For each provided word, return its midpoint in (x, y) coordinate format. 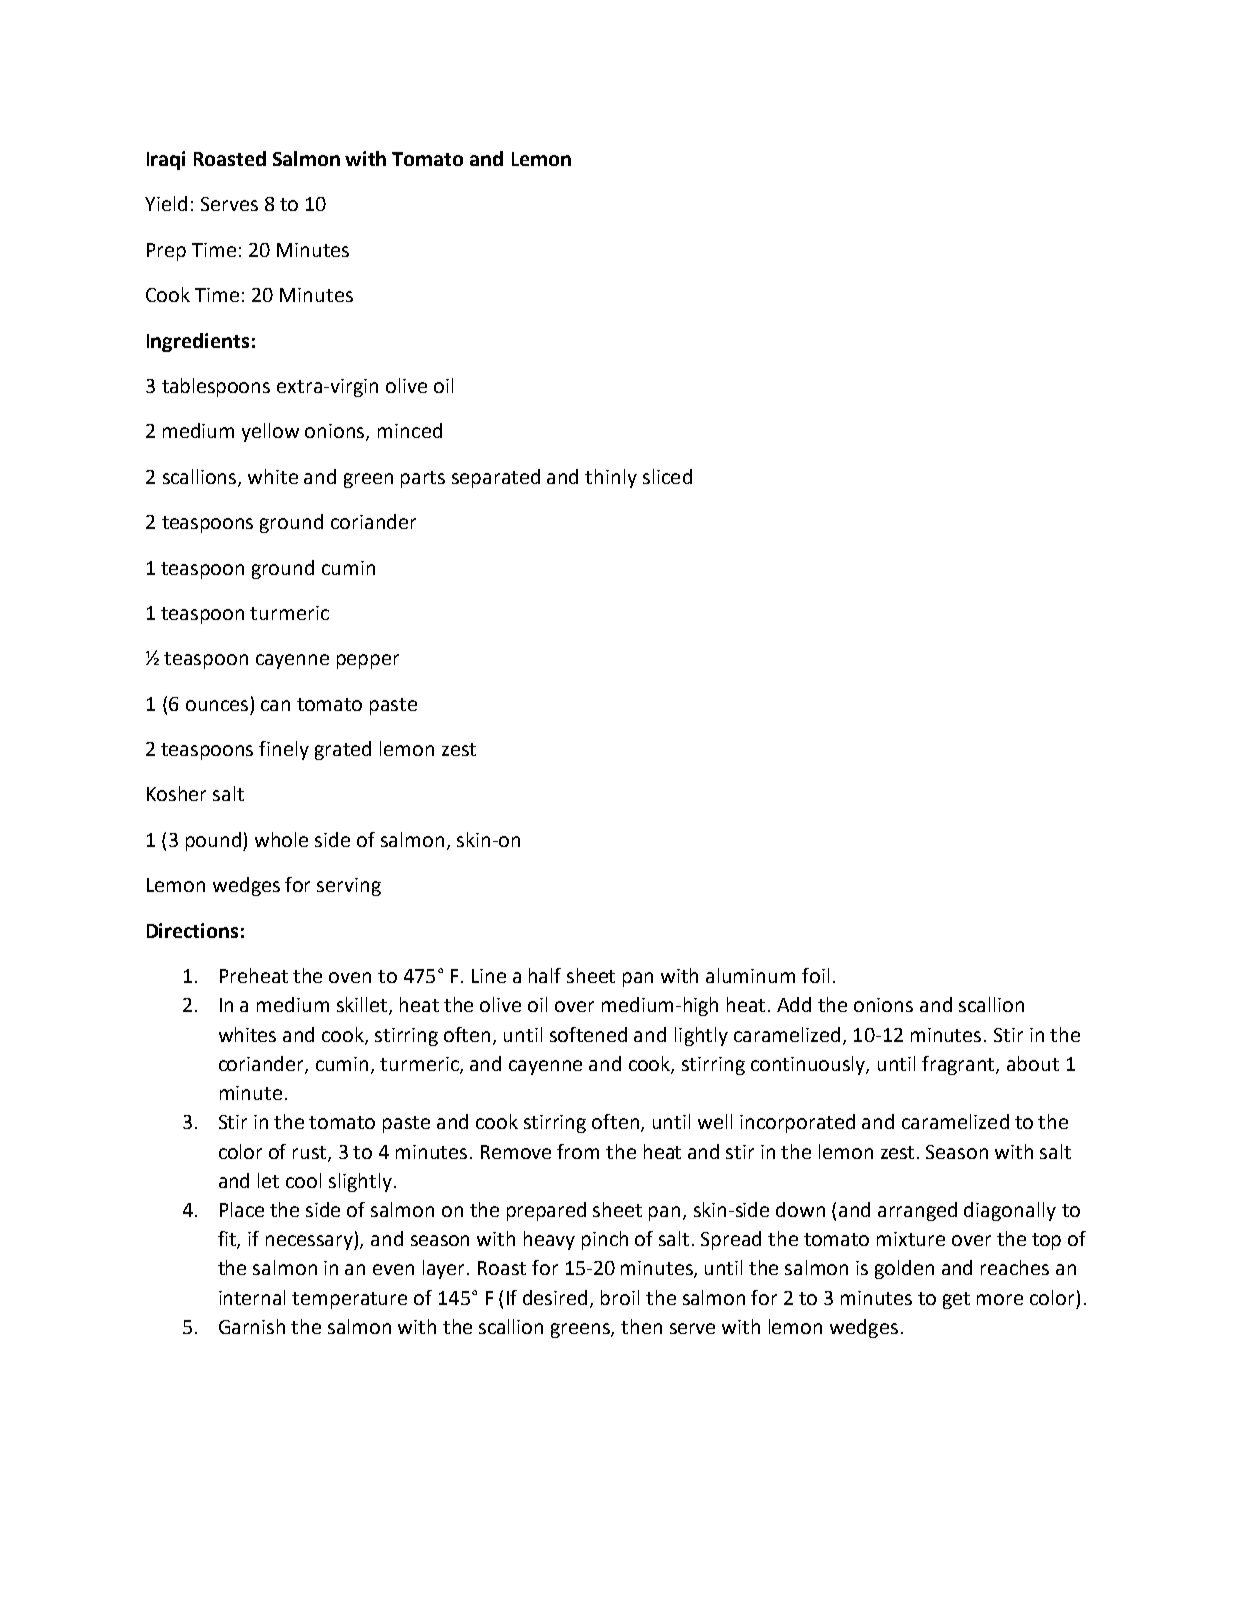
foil (815, 975)
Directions (192, 930)
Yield (166, 203)
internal (252, 1297)
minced (410, 430)
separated (496, 478)
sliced (667, 476)
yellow (270, 432)
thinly (611, 478)
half (545, 975)
